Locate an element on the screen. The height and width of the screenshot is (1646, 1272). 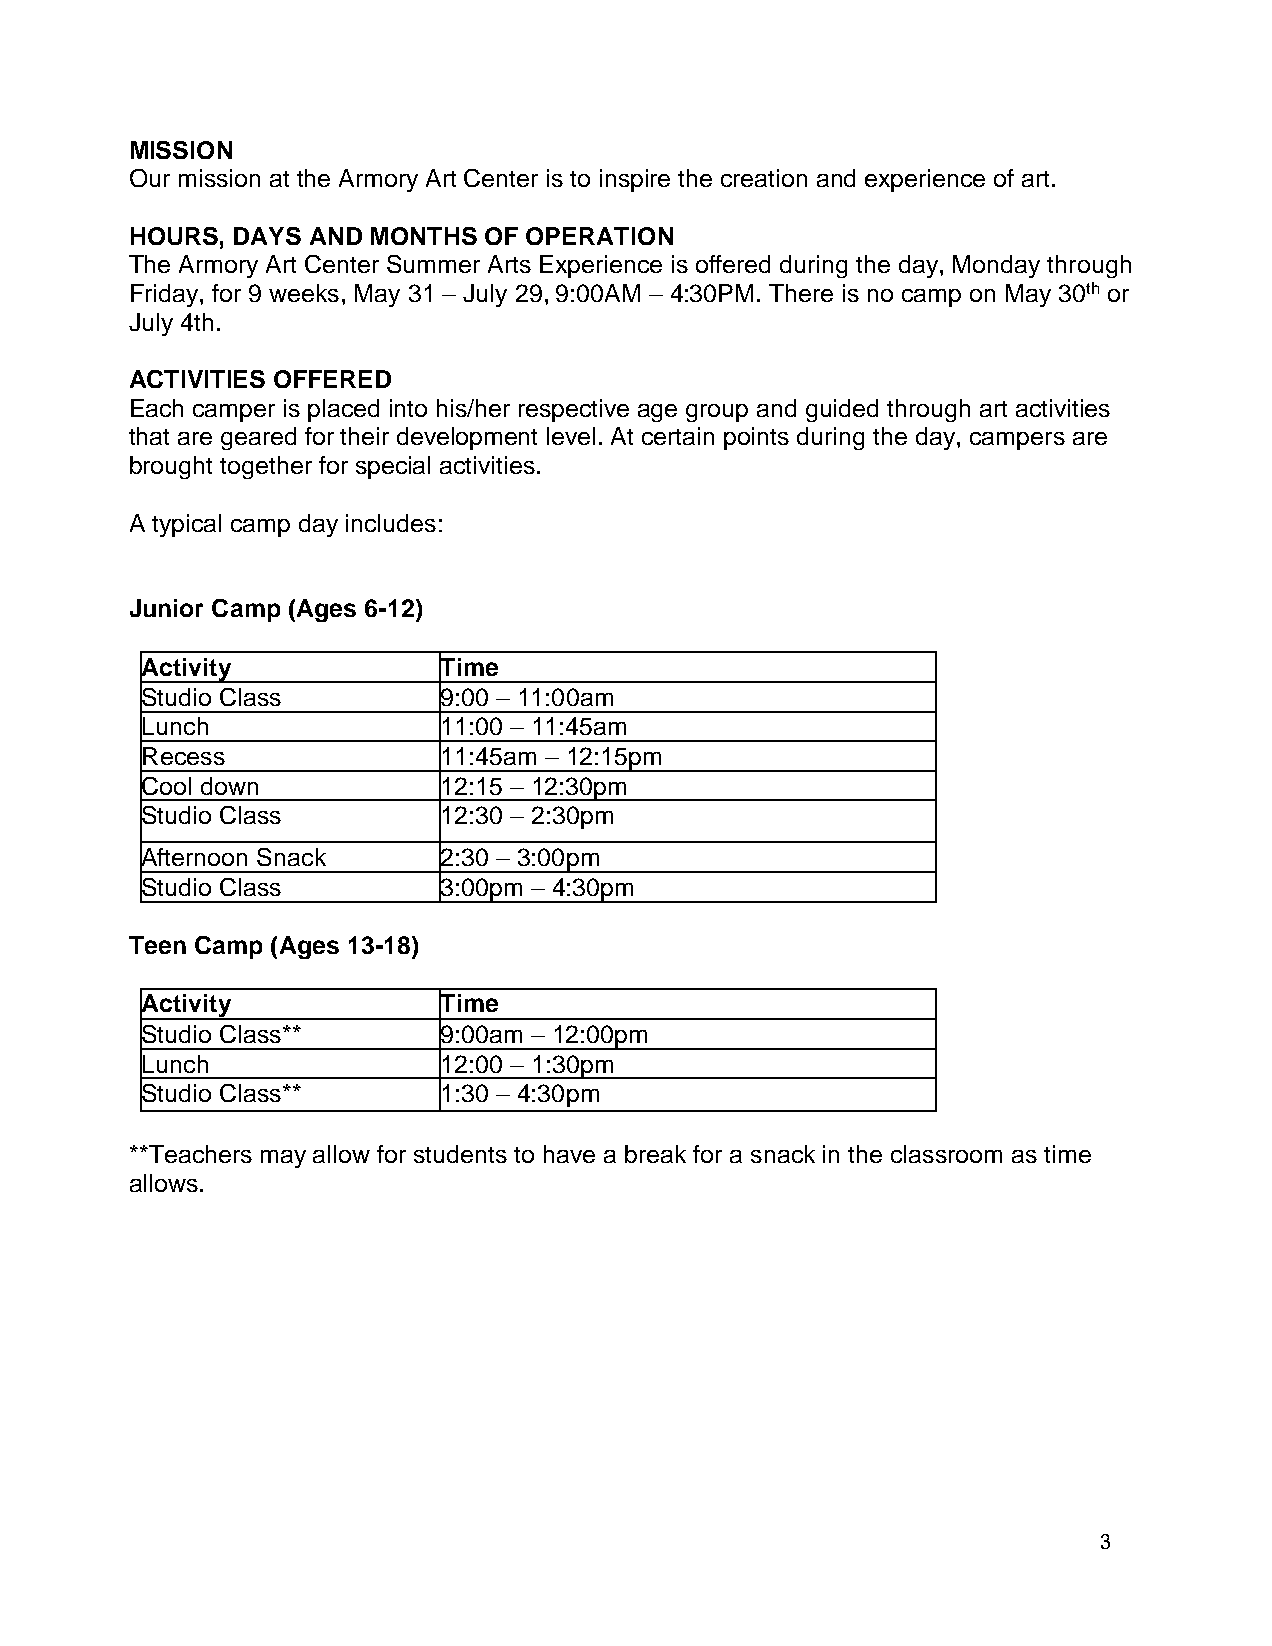
Junior is located at coordinates (166, 608).
